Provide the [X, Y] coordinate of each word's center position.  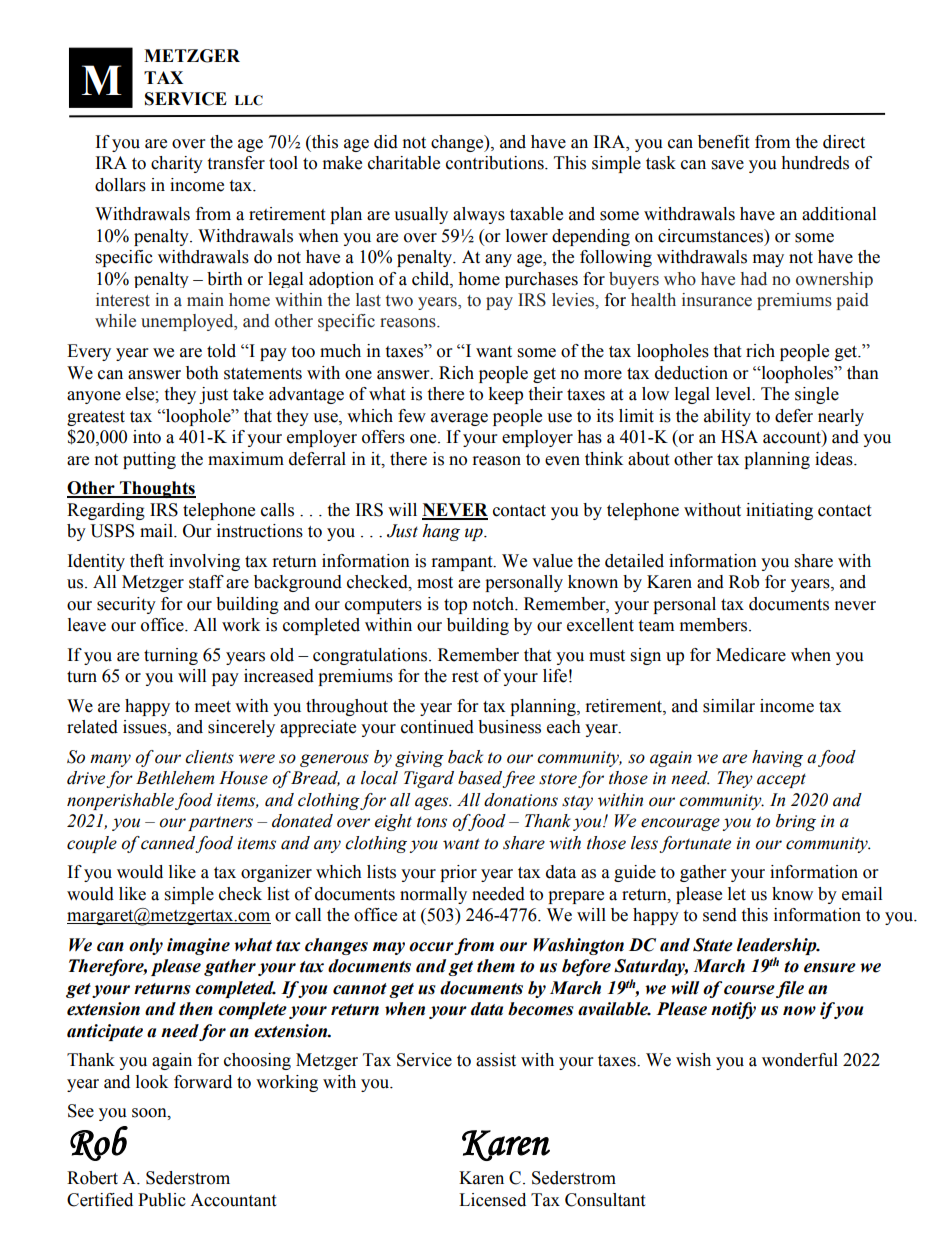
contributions [496, 163]
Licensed [492, 1200]
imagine [198, 946]
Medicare [751, 655]
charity [177, 164]
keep [505, 395]
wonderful [800, 1060]
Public [162, 1200]
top [455, 606]
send [720, 915]
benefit [723, 142]
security [126, 605]
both [202, 373]
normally [433, 895]
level [734, 394]
